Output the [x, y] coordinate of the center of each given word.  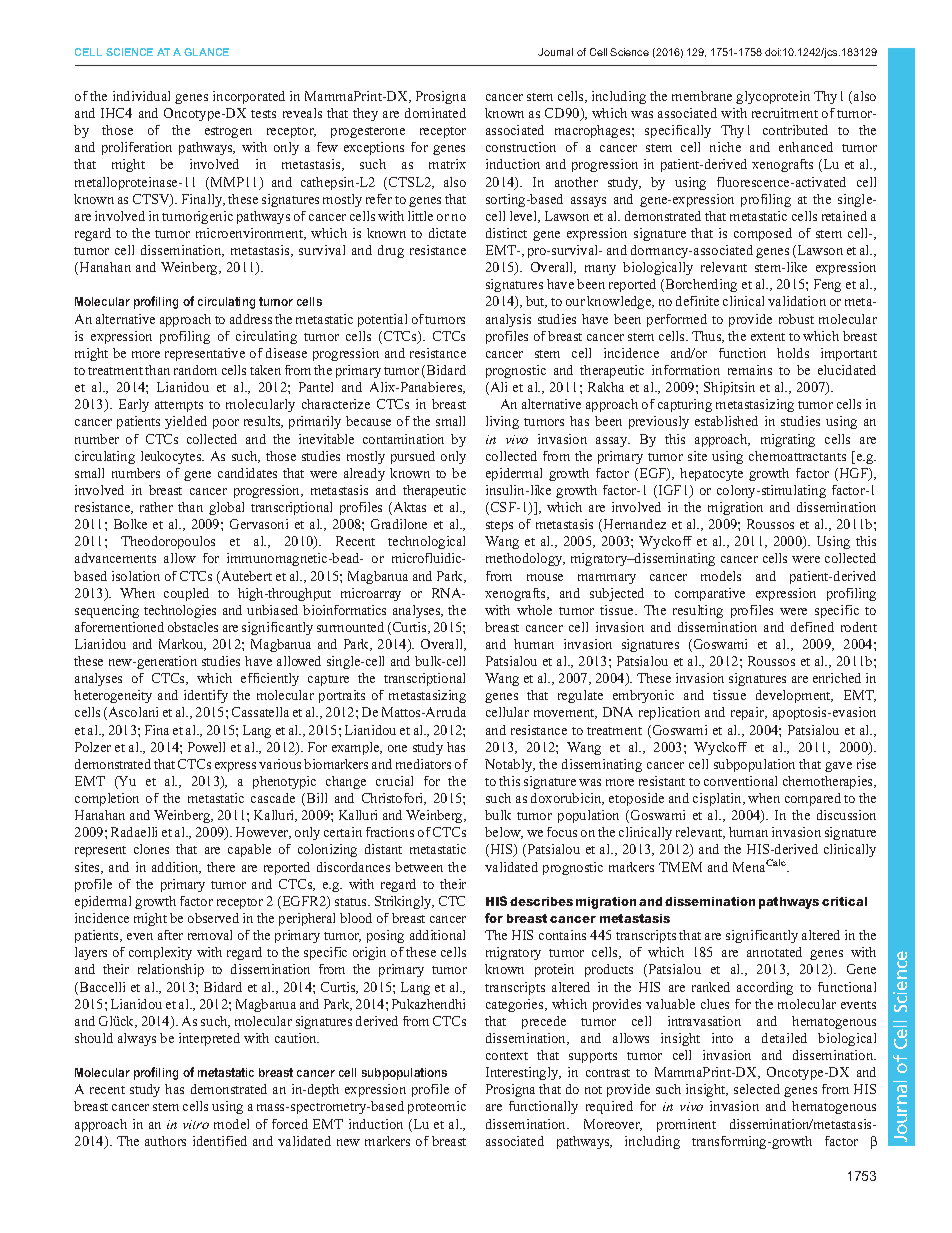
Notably [510, 765]
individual [141, 96]
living [502, 422]
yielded [186, 422]
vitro [196, 1124]
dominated [435, 113]
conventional [740, 781]
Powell [206, 747]
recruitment [785, 113]
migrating [788, 440]
